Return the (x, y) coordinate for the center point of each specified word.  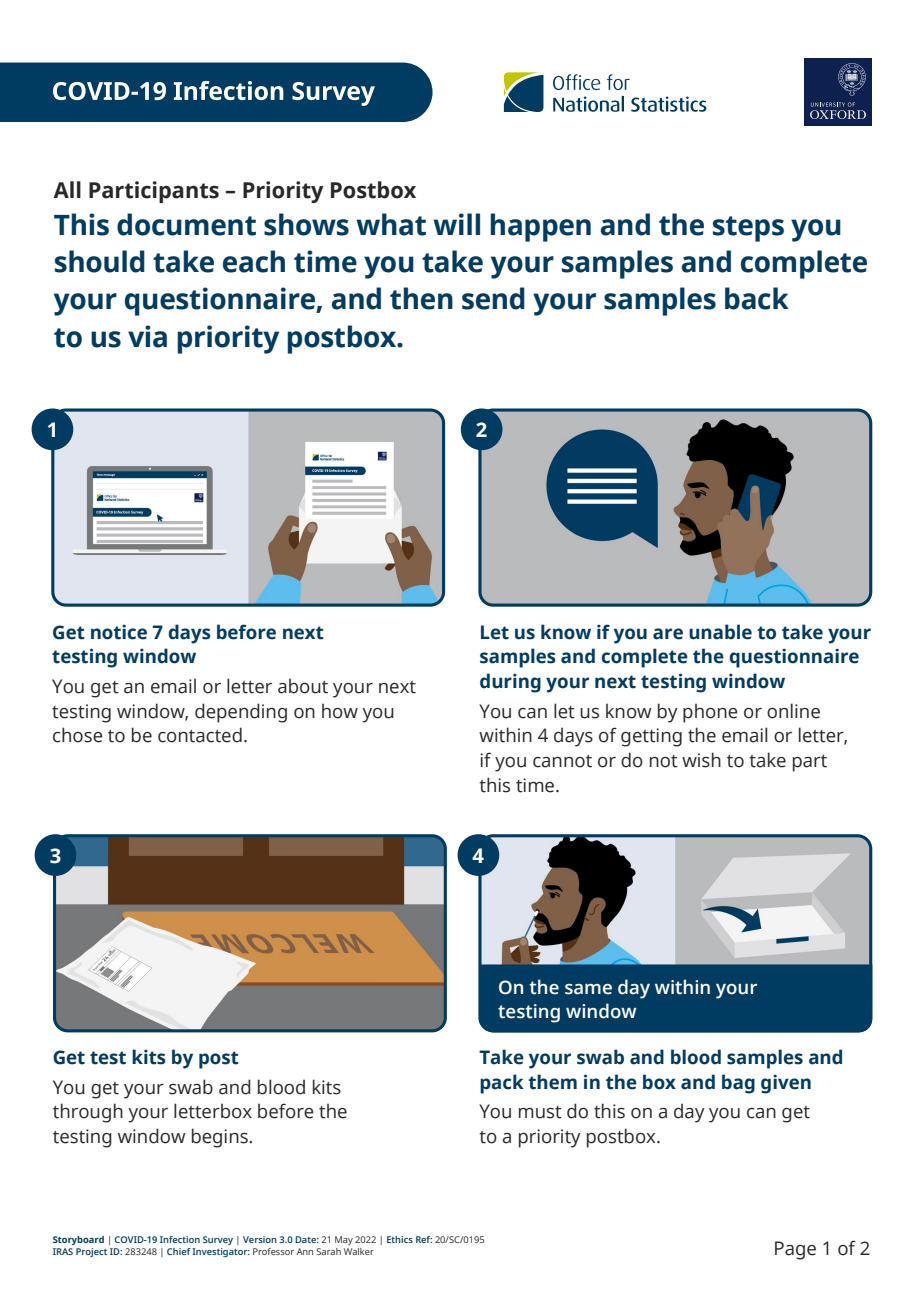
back (757, 298)
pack (502, 1084)
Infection (180, 1239)
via (147, 336)
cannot (562, 761)
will (456, 224)
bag (738, 1084)
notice (119, 632)
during (510, 683)
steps (748, 229)
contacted (200, 735)
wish (701, 760)
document (186, 224)
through (88, 1113)
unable (720, 632)
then (421, 298)
